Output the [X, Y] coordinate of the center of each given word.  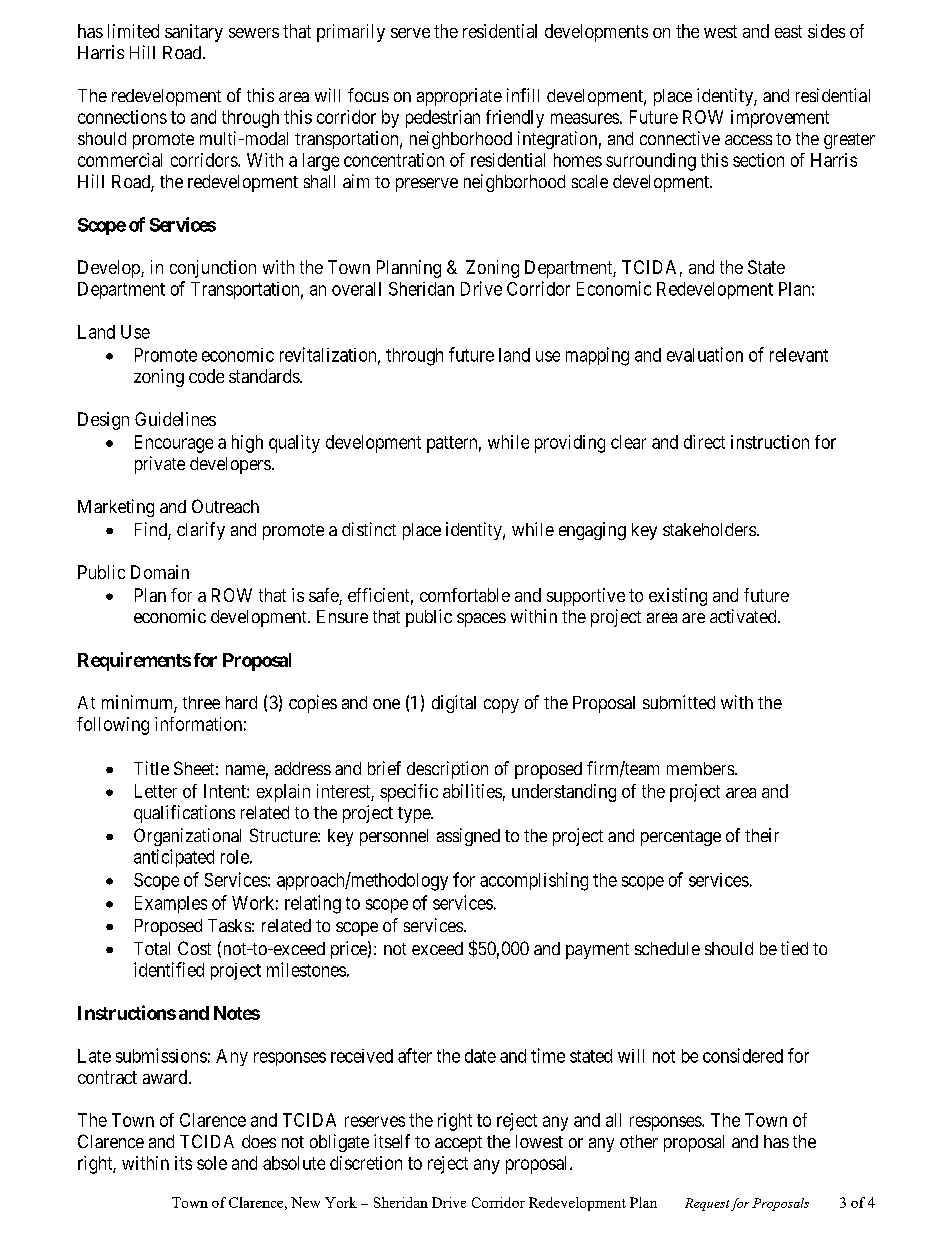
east [788, 31]
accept [458, 1144]
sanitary [194, 33]
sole [212, 1163]
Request [707, 1204]
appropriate [459, 97]
